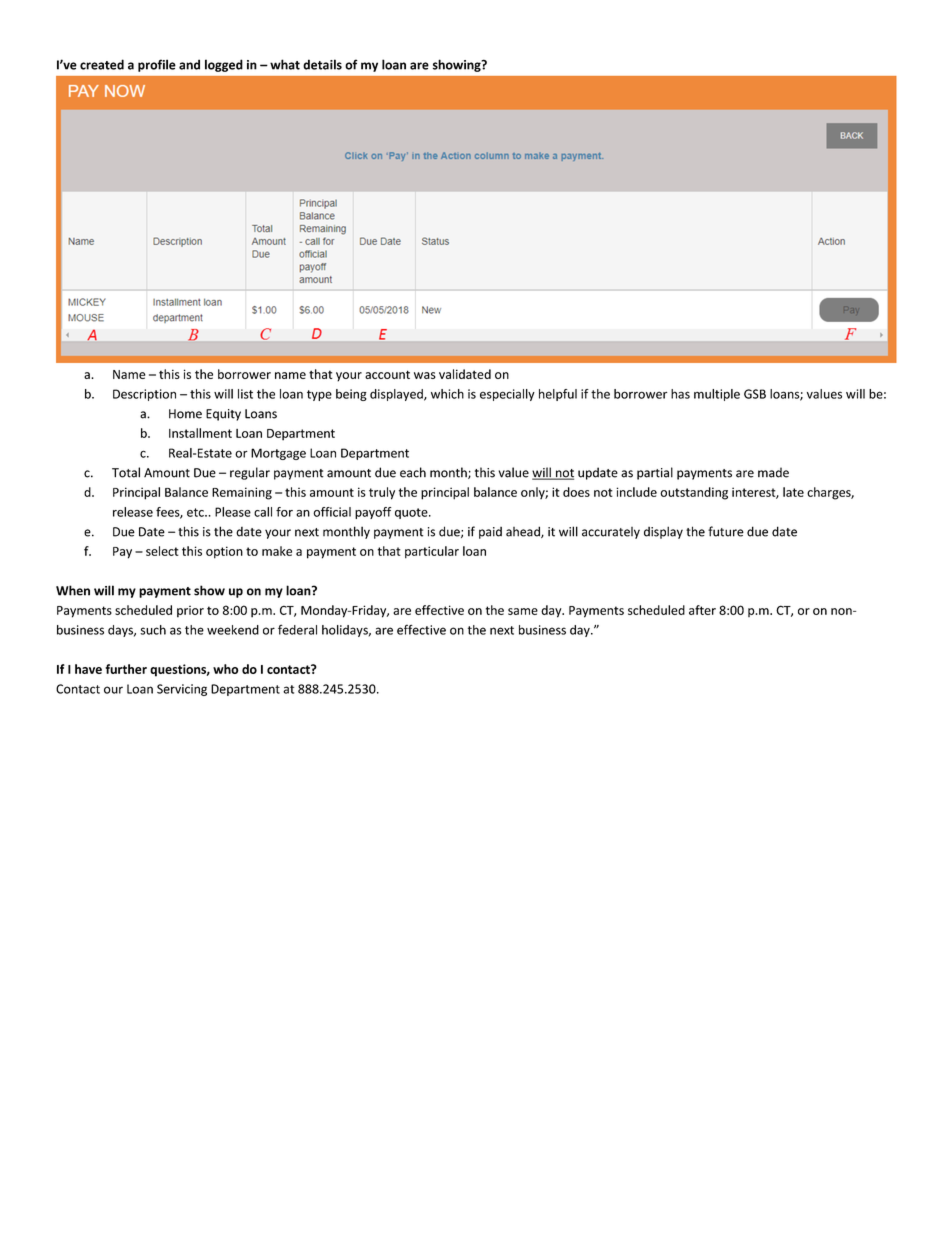 The height and width of the image is (1233, 952). Describe the element at coordinates (523, 611) in the image. I see `same` at that location.
